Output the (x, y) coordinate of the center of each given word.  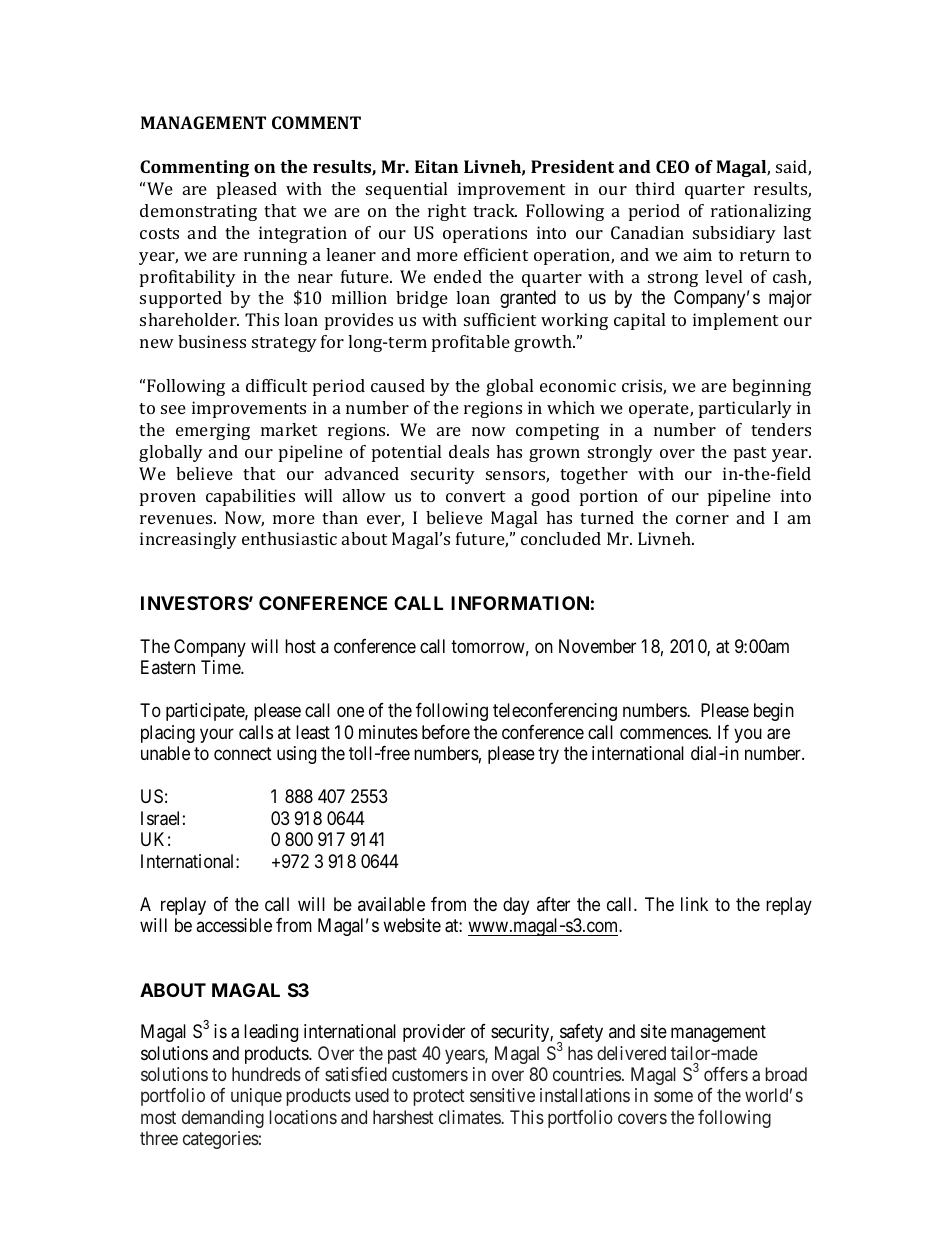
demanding (223, 1119)
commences (664, 733)
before (446, 732)
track (495, 210)
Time (221, 667)
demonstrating (198, 212)
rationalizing (761, 212)
